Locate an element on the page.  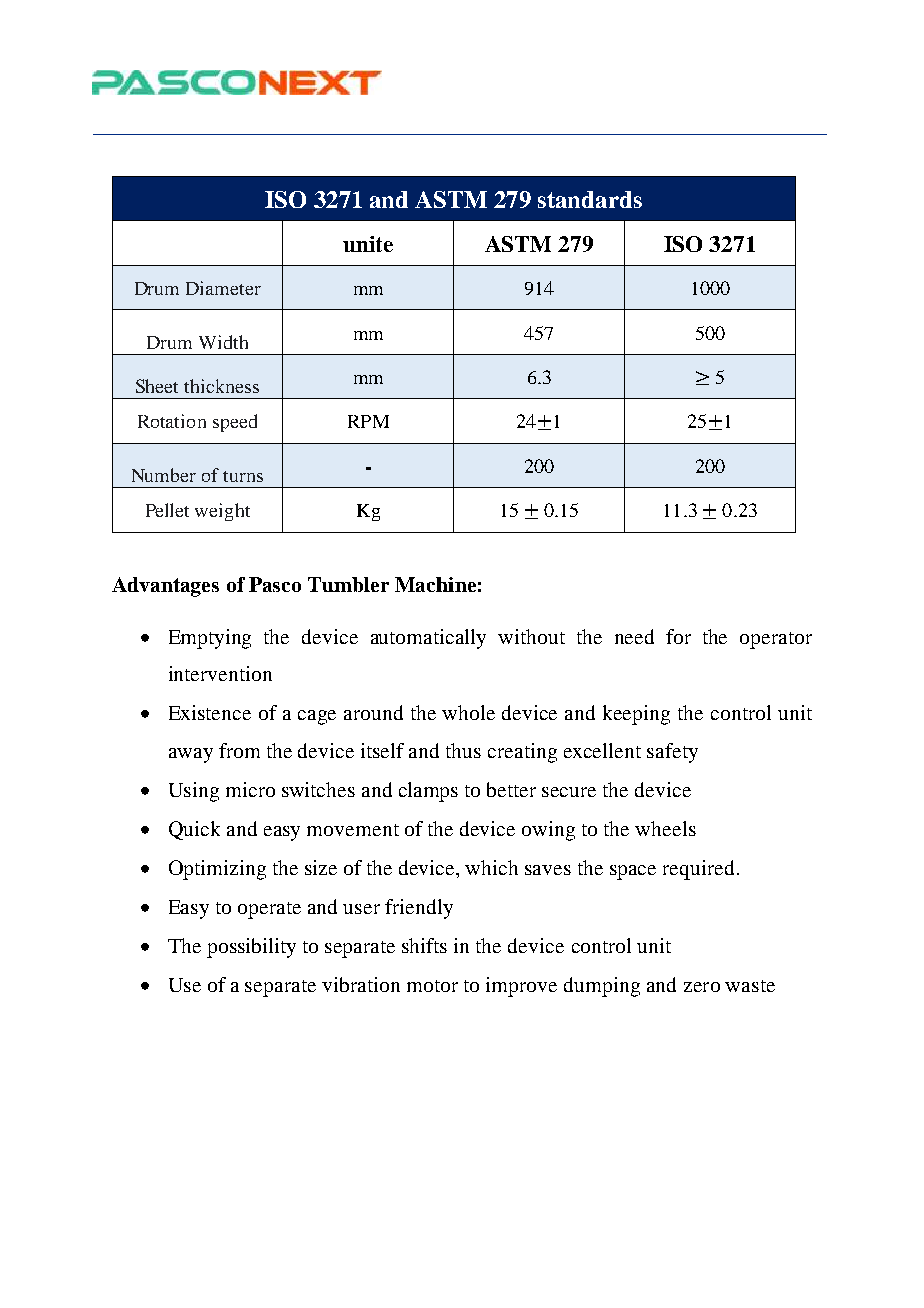
RPM is located at coordinates (368, 421).
